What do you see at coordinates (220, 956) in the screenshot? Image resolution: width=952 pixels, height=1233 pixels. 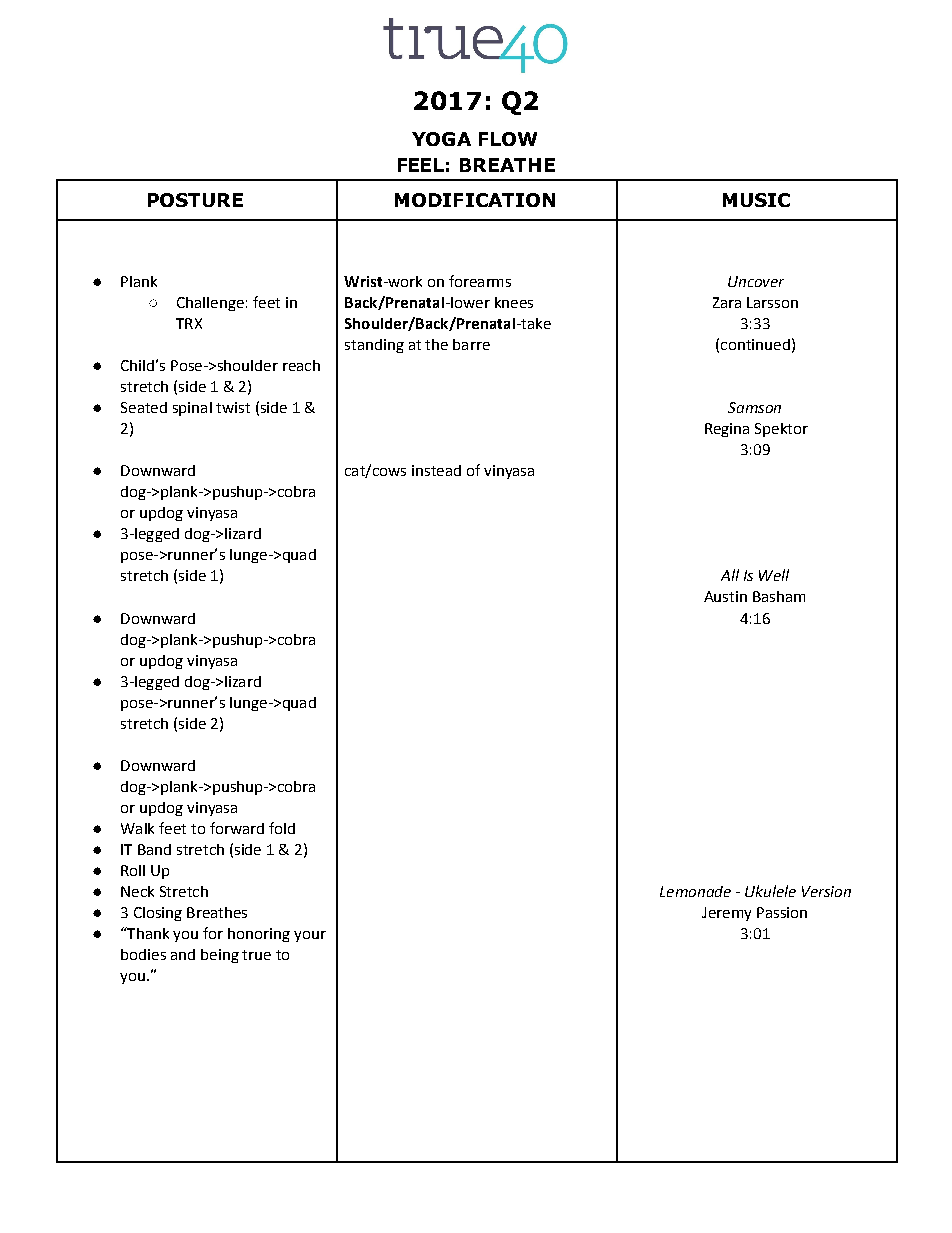 I see `being` at bounding box center [220, 956].
